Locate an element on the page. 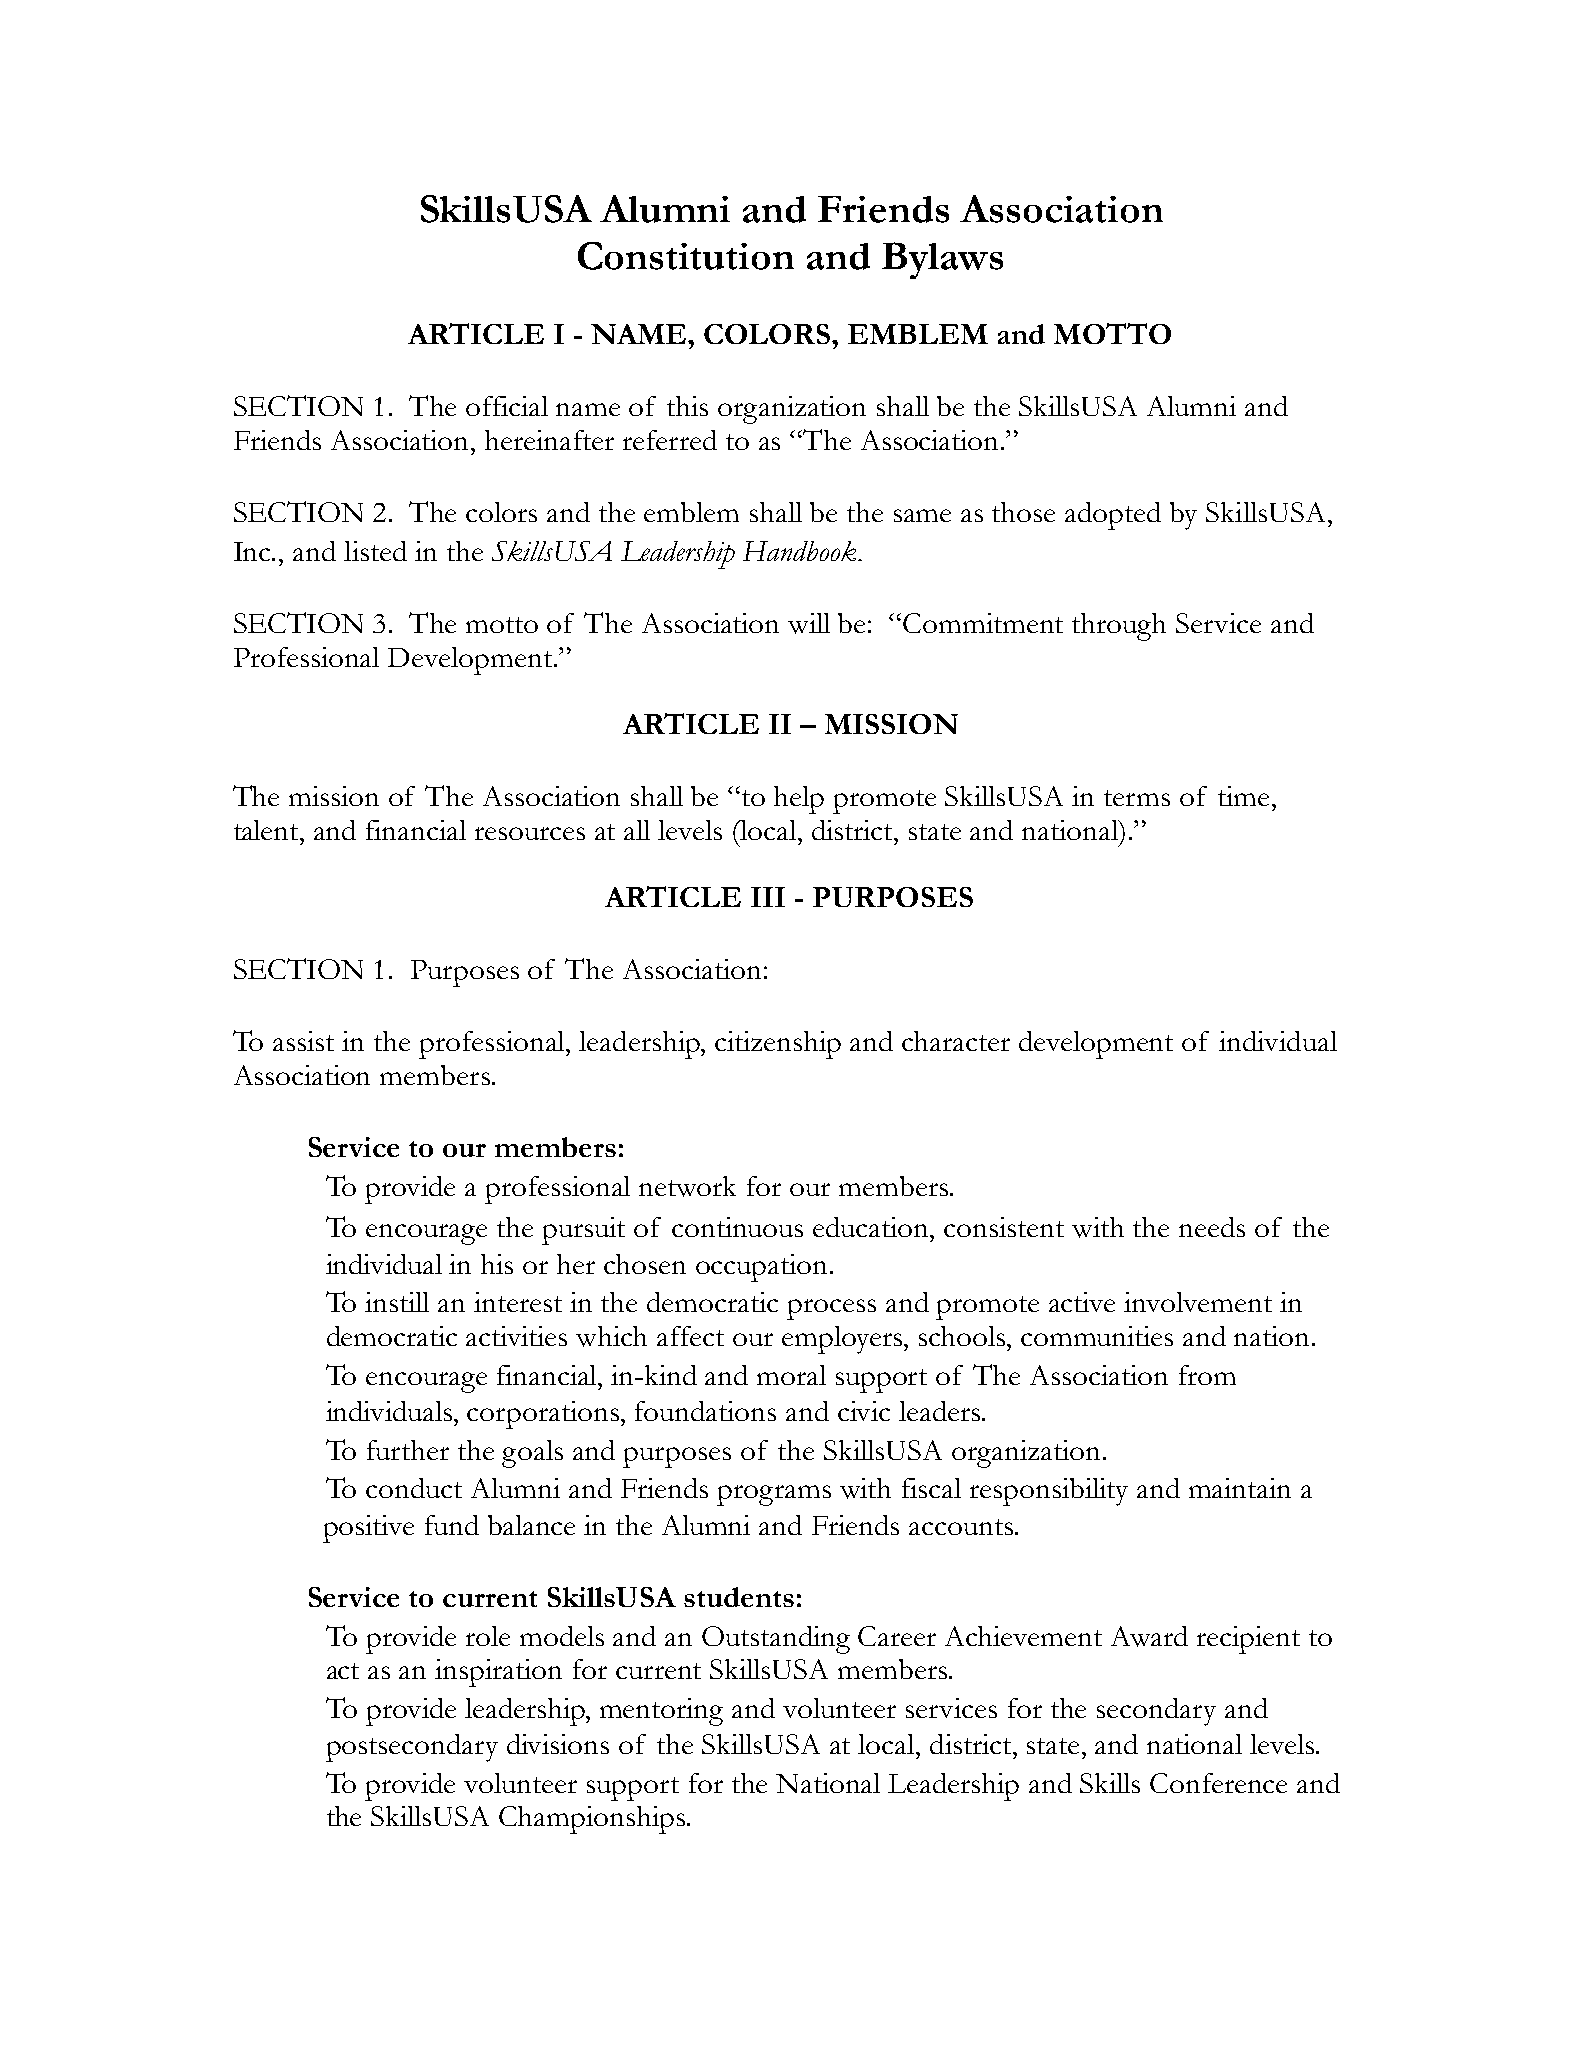 The height and width of the image is (2046, 1581). instill is located at coordinates (397, 1302).
